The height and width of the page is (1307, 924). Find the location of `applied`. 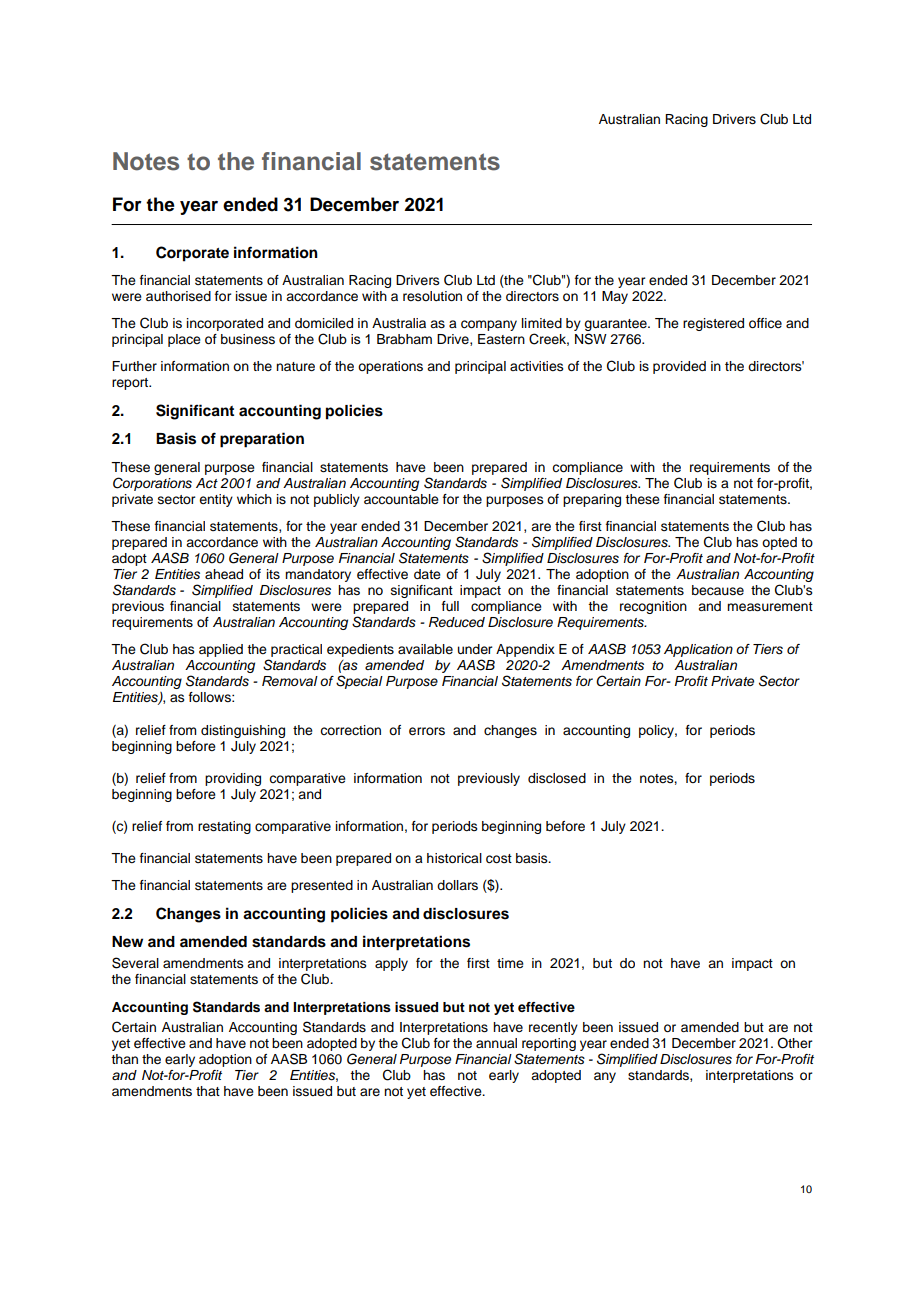

applied is located at coordinates (221, 650).
